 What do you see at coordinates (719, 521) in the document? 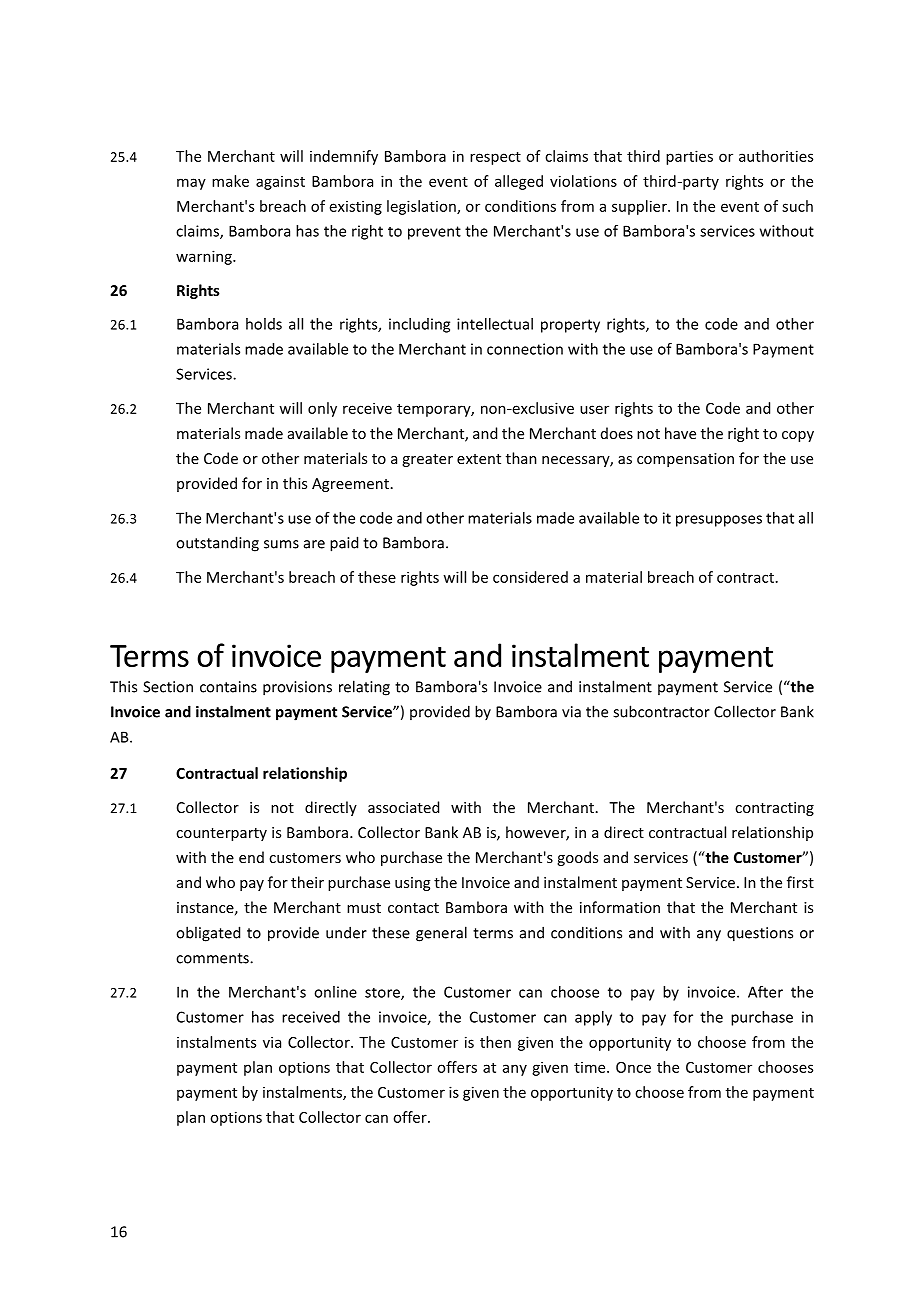
I see `presupposes` at bounding box center [719, 521].
